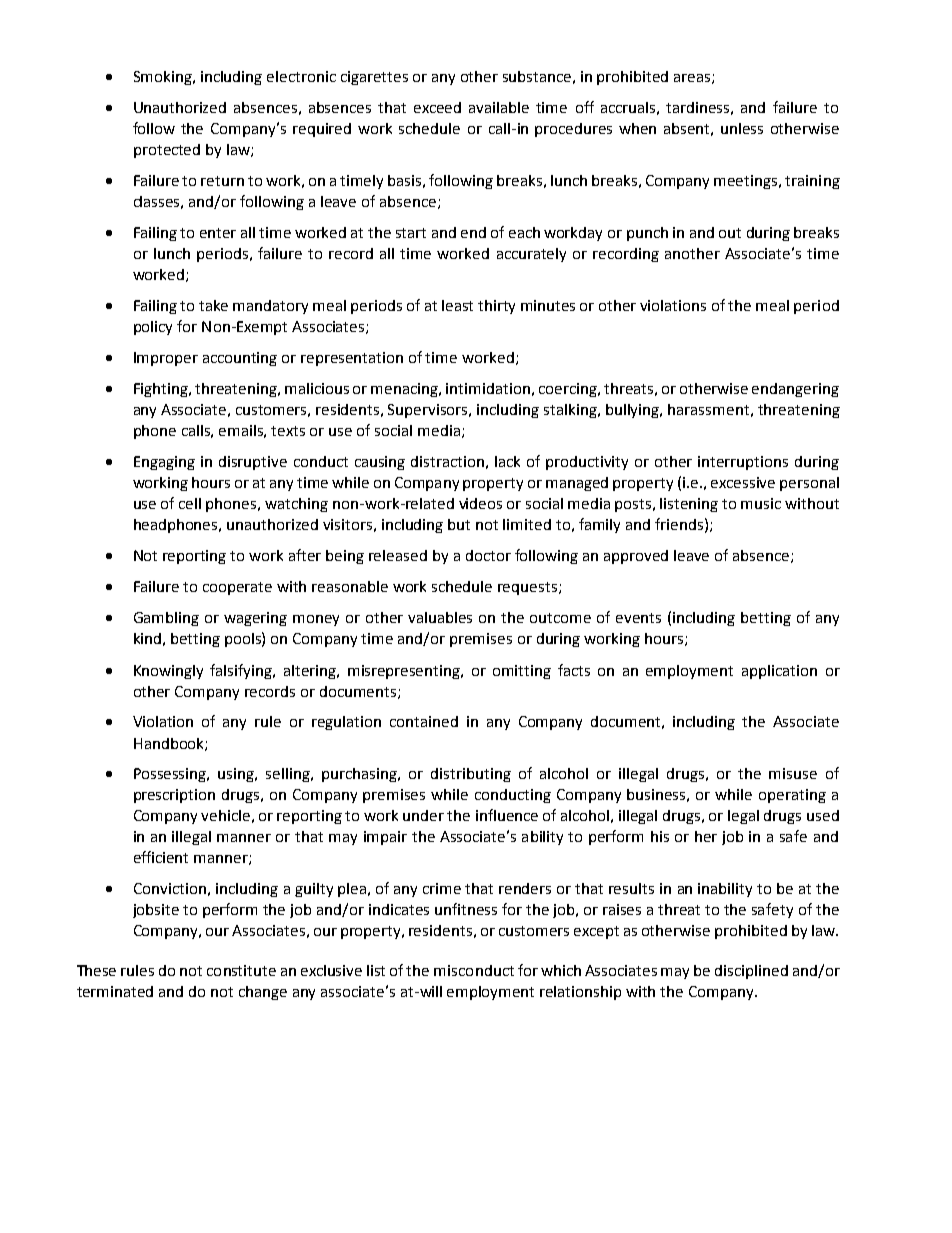  I want to click on cell, so click(190, 503).
